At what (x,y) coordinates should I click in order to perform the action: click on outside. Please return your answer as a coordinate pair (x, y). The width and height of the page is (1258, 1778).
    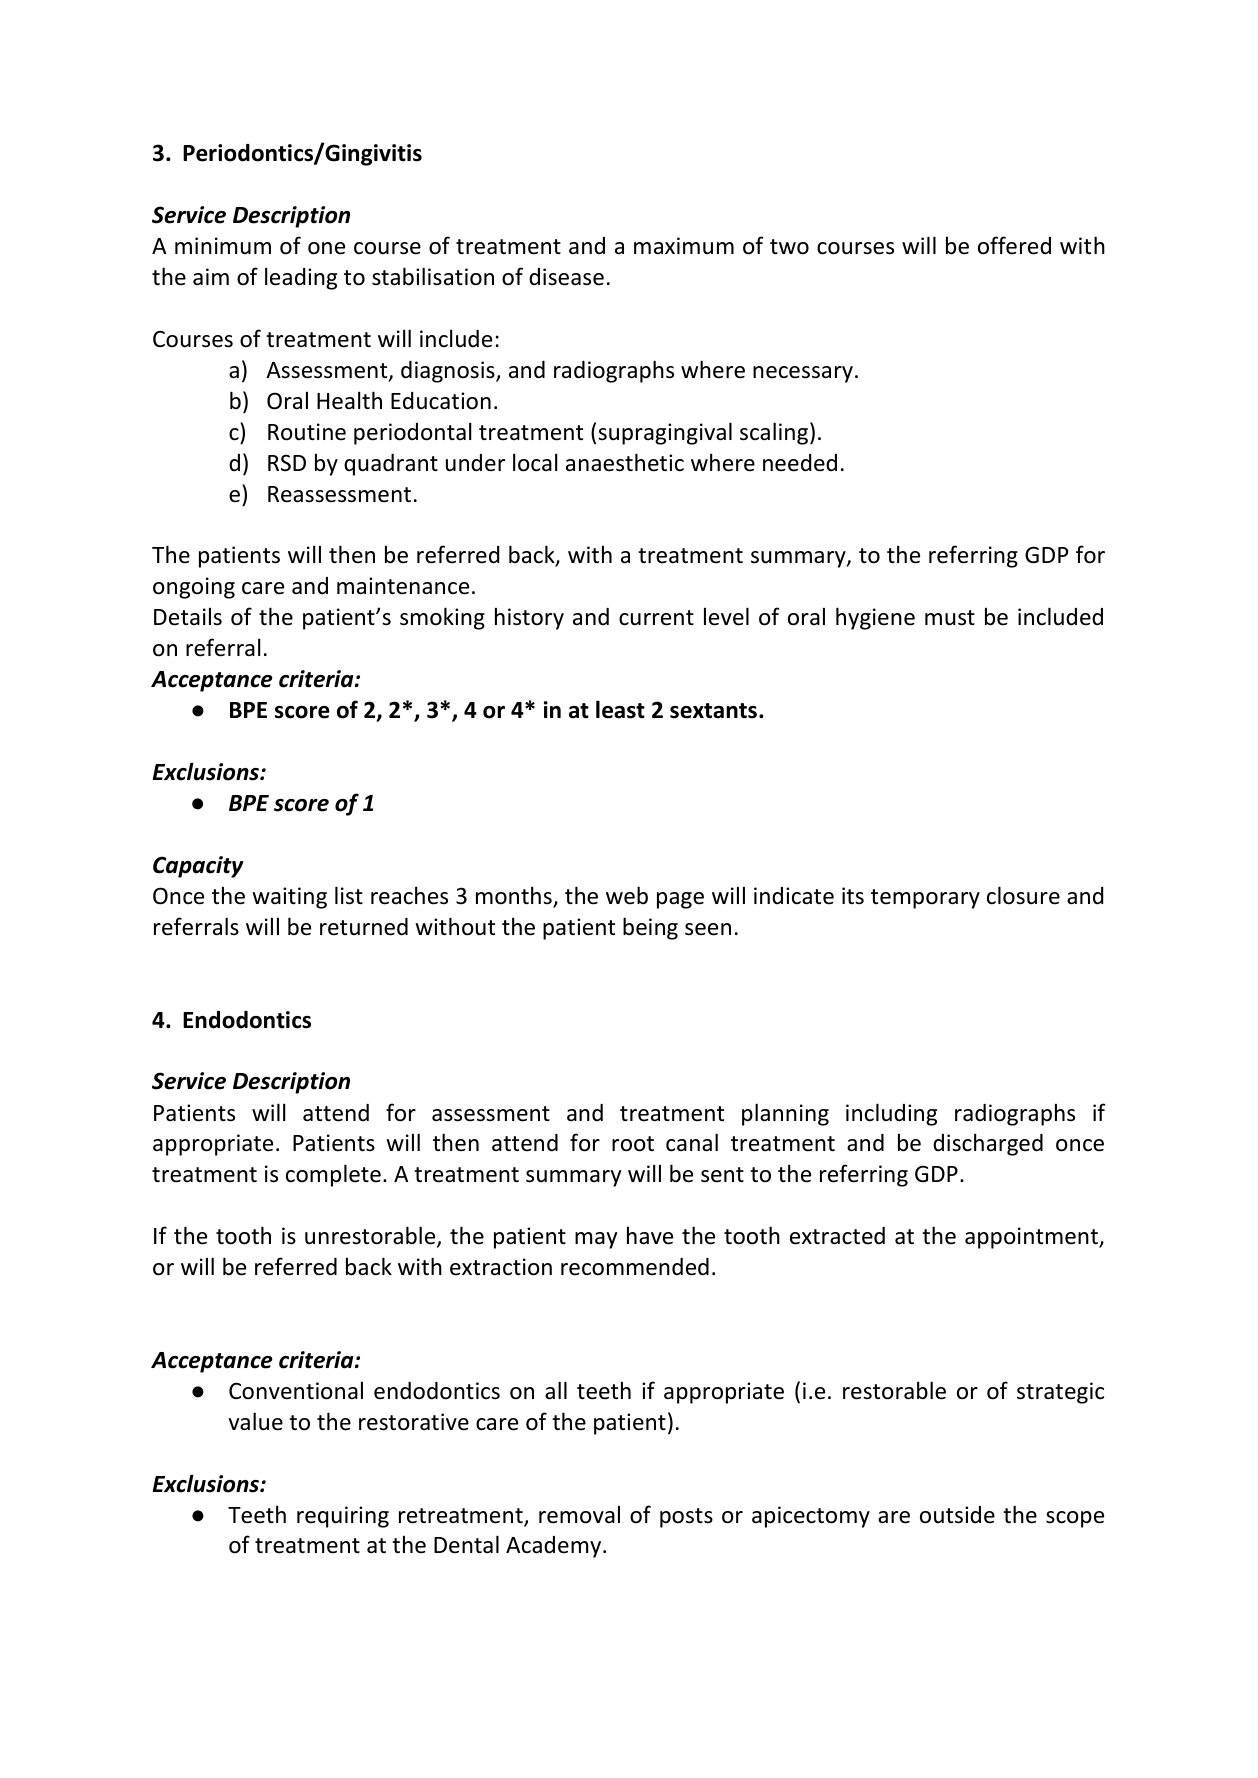
    Looking at the image, I should click on (957, 1515).
